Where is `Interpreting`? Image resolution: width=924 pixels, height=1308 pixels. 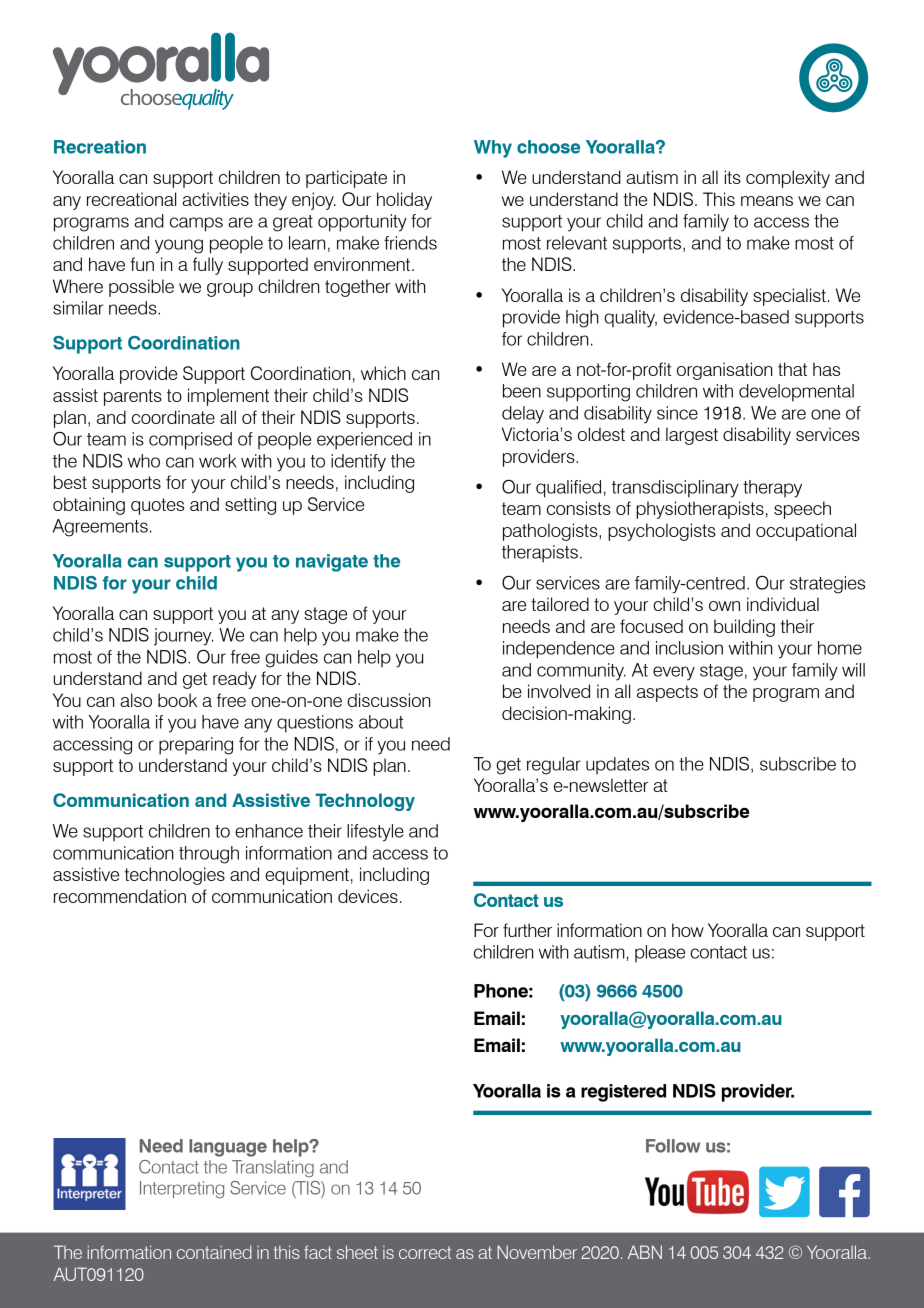
Interpreting is located at coordinates (182, 1189).
